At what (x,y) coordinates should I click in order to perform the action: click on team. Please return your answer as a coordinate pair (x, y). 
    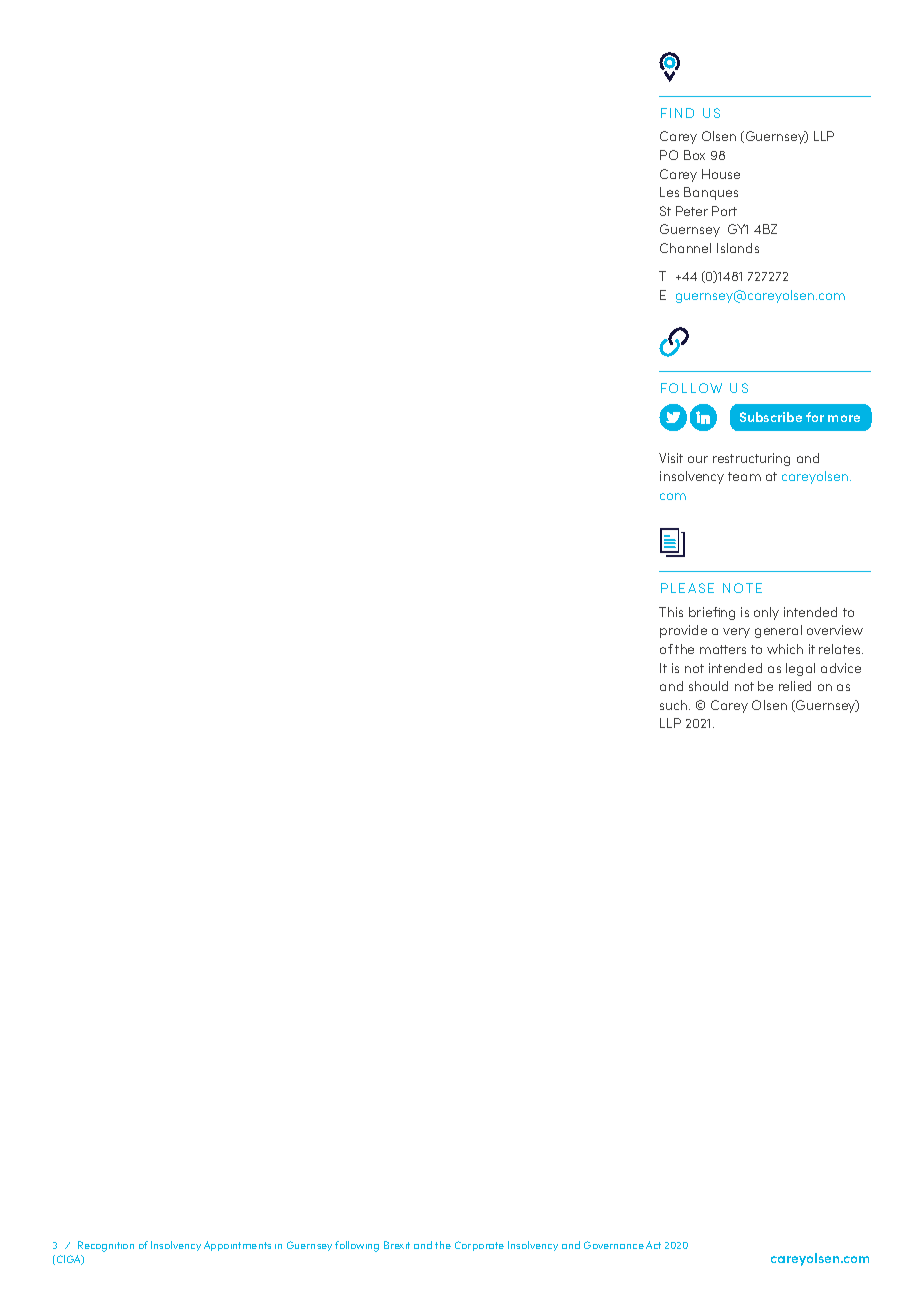
    Looking at the image, I should click on (744, 476).
